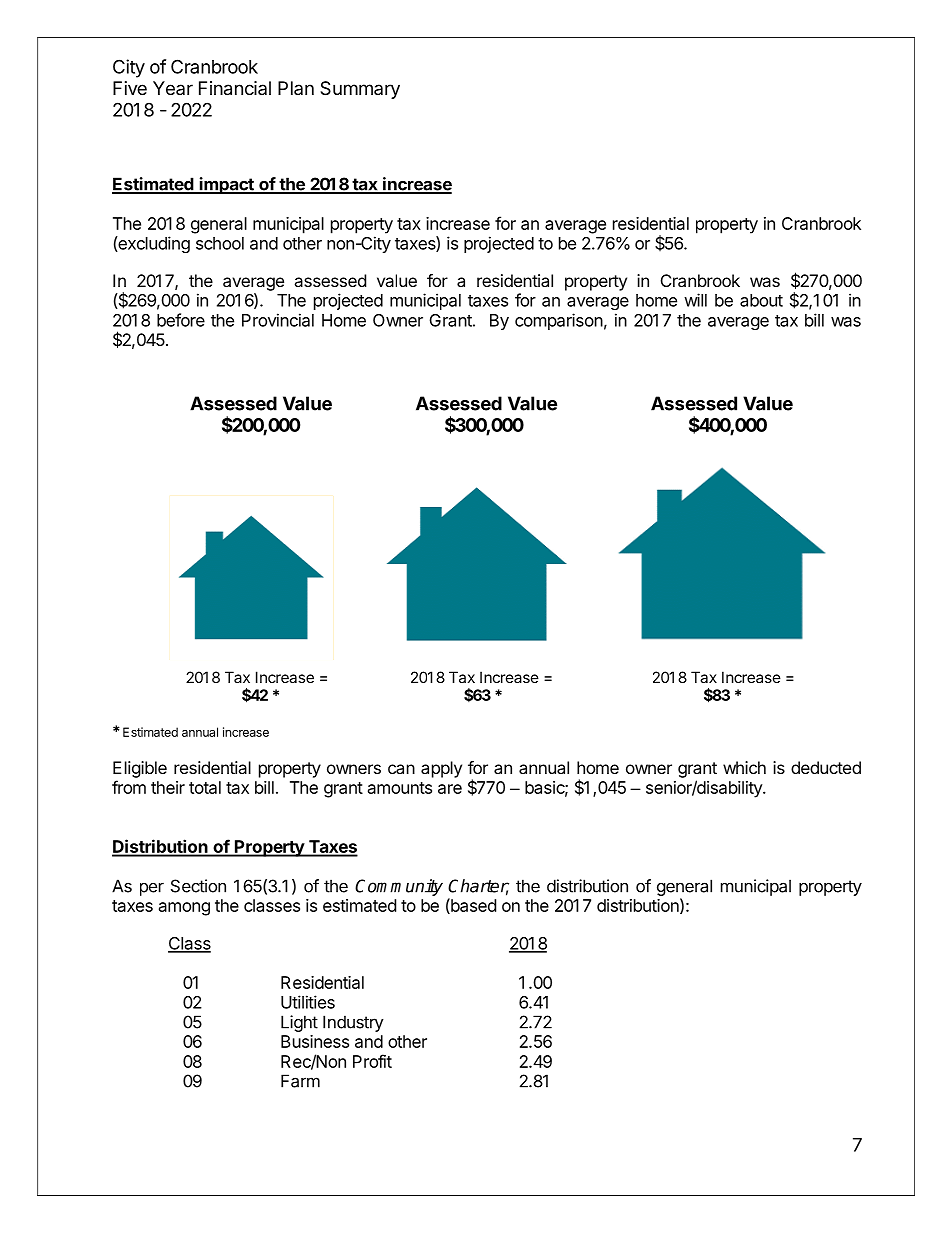 Image resolution: width=952 pixels, height=1233 pixels. I want to click on about, so click(761, 300).
